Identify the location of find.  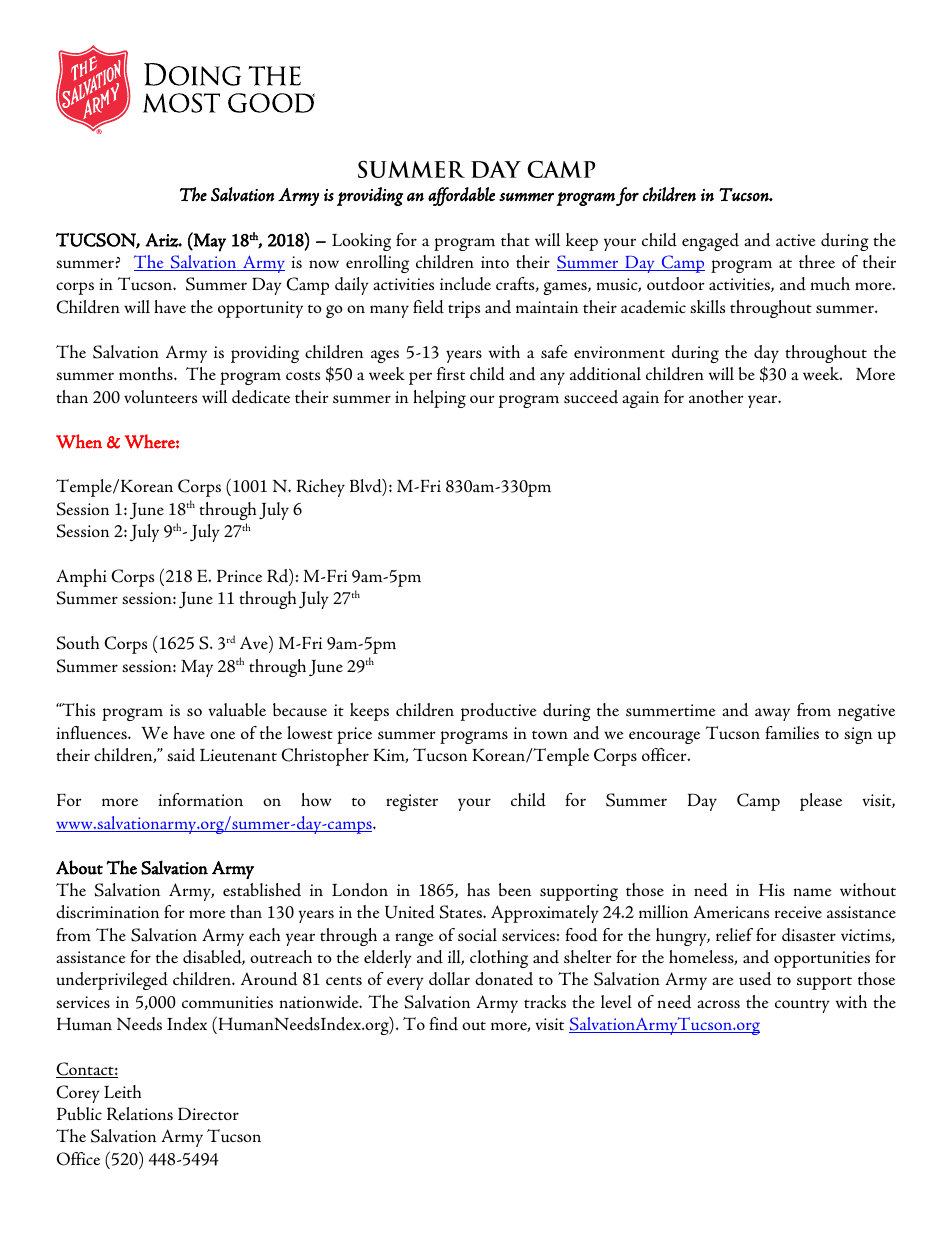
(443, 1024).
